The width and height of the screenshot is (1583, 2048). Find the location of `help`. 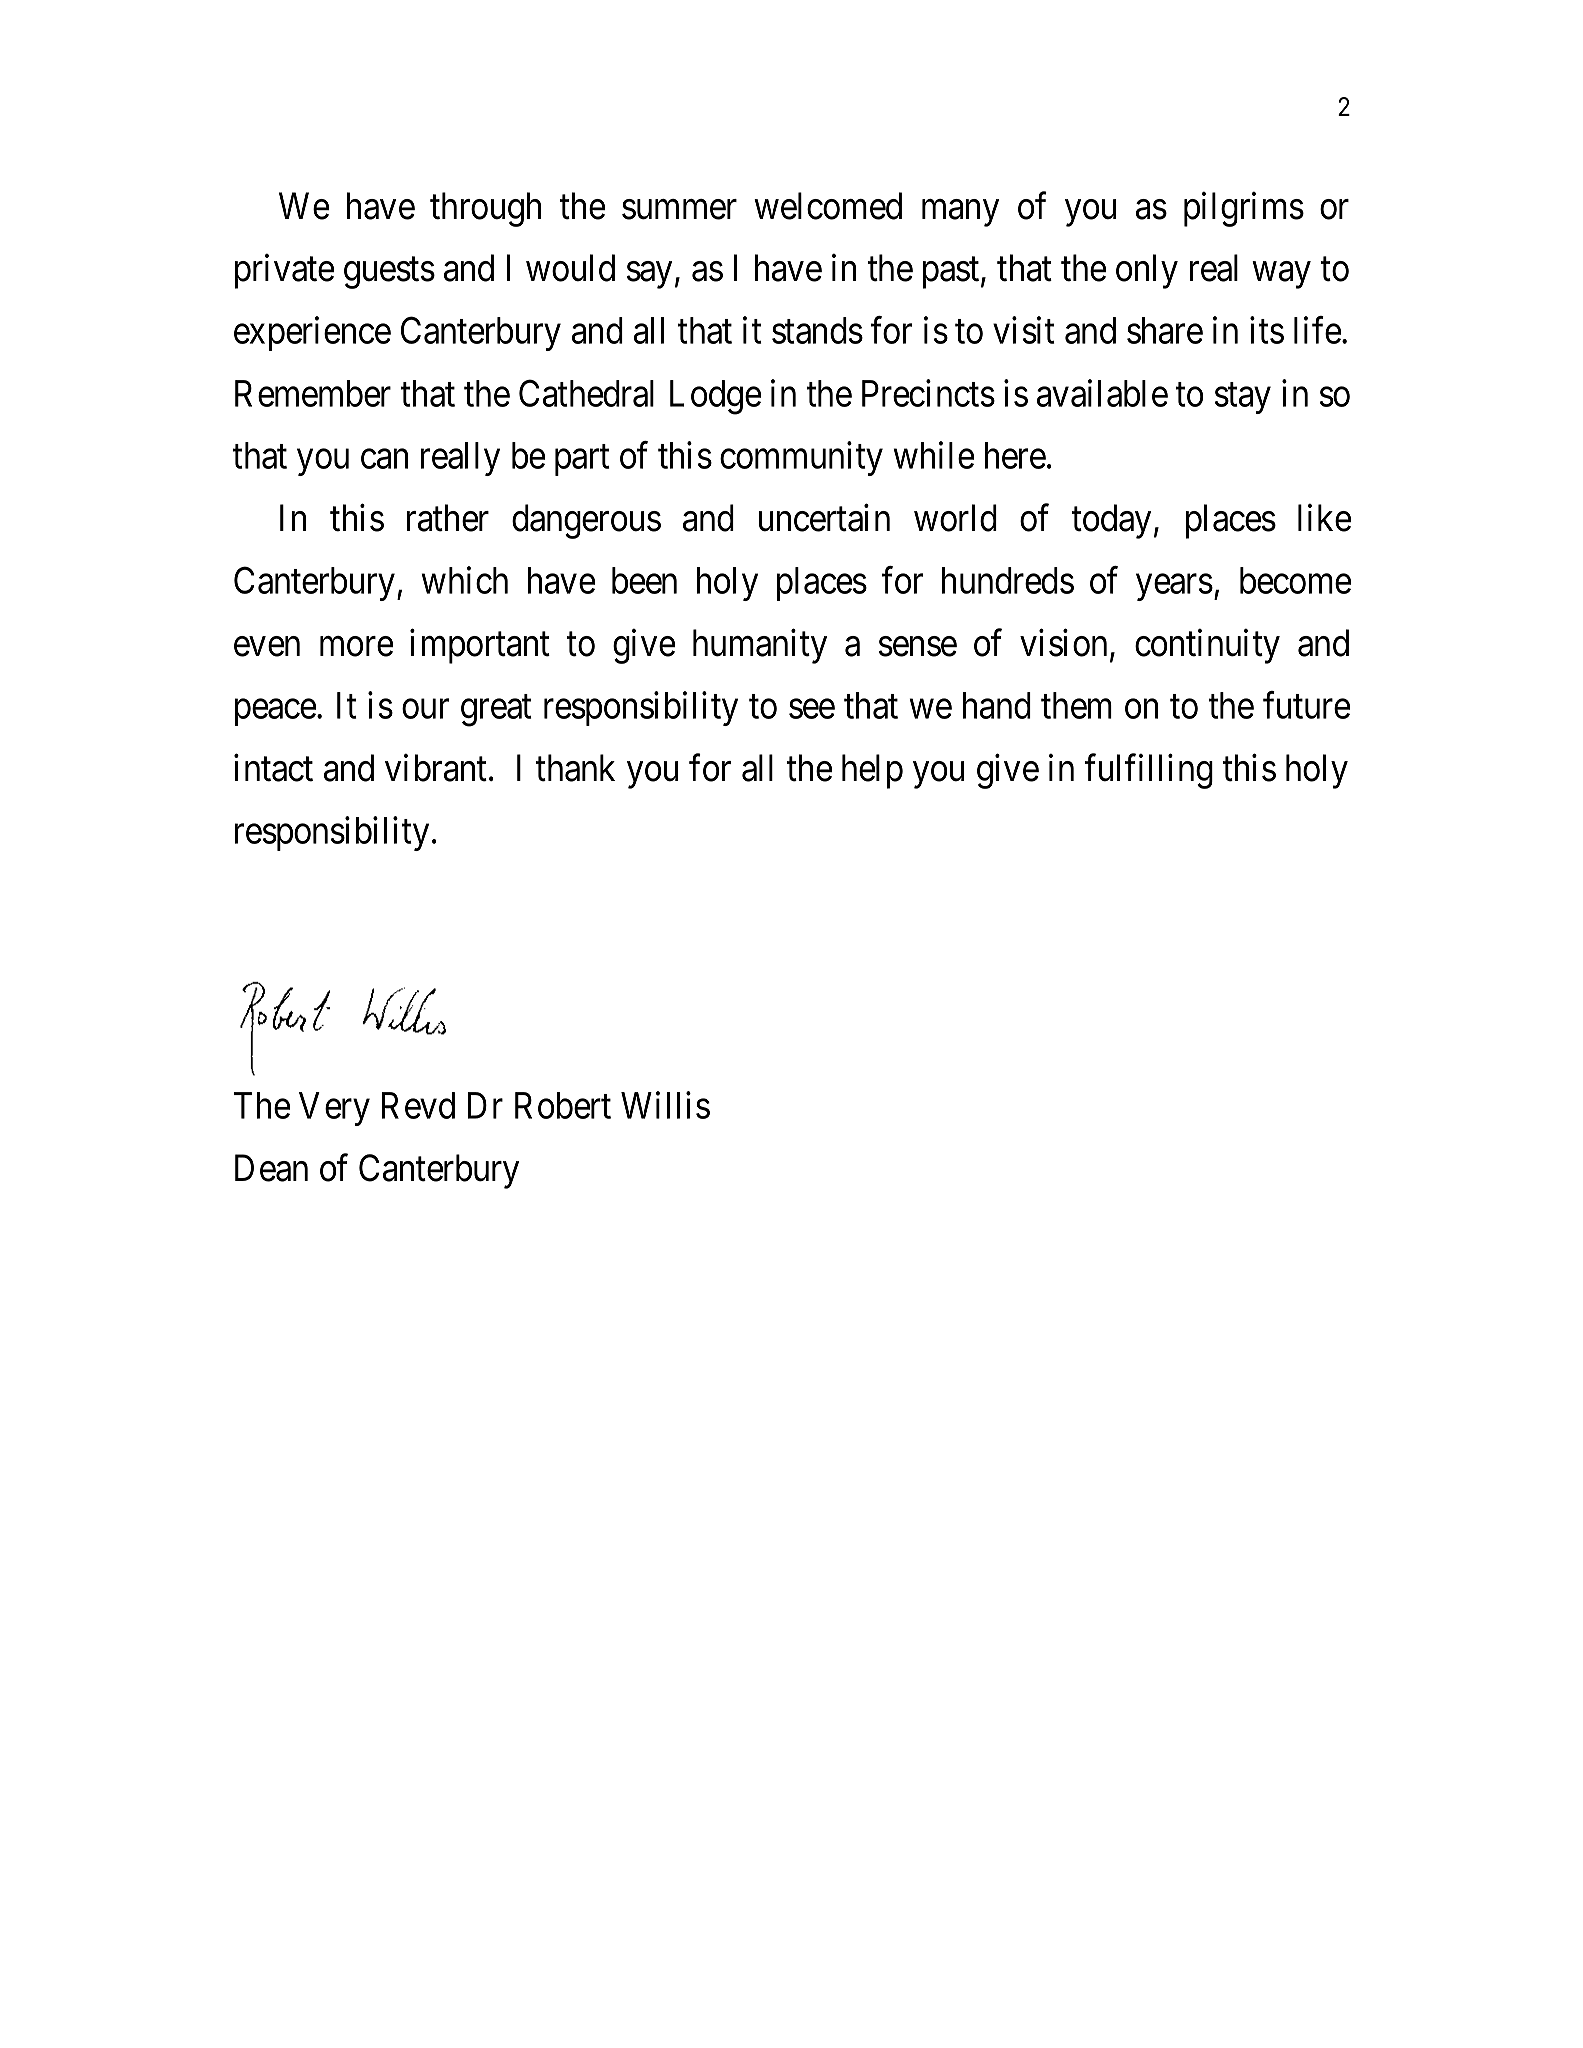

help is located at coordinates (872, 771).
